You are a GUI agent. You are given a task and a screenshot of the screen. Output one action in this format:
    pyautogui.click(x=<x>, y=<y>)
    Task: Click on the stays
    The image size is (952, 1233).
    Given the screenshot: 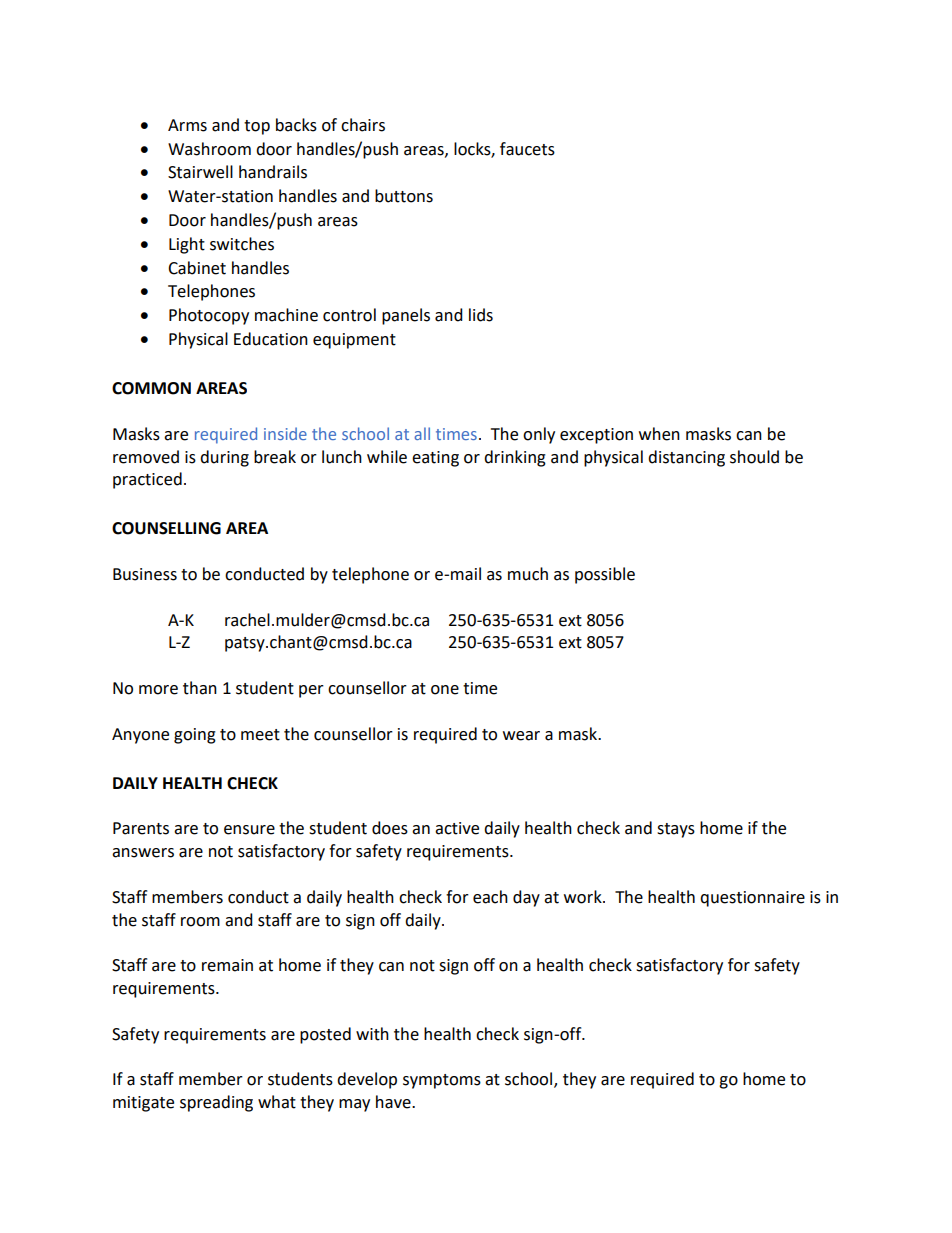 What is the action you would take?
    pyautogui.click(x=676, y=830)
